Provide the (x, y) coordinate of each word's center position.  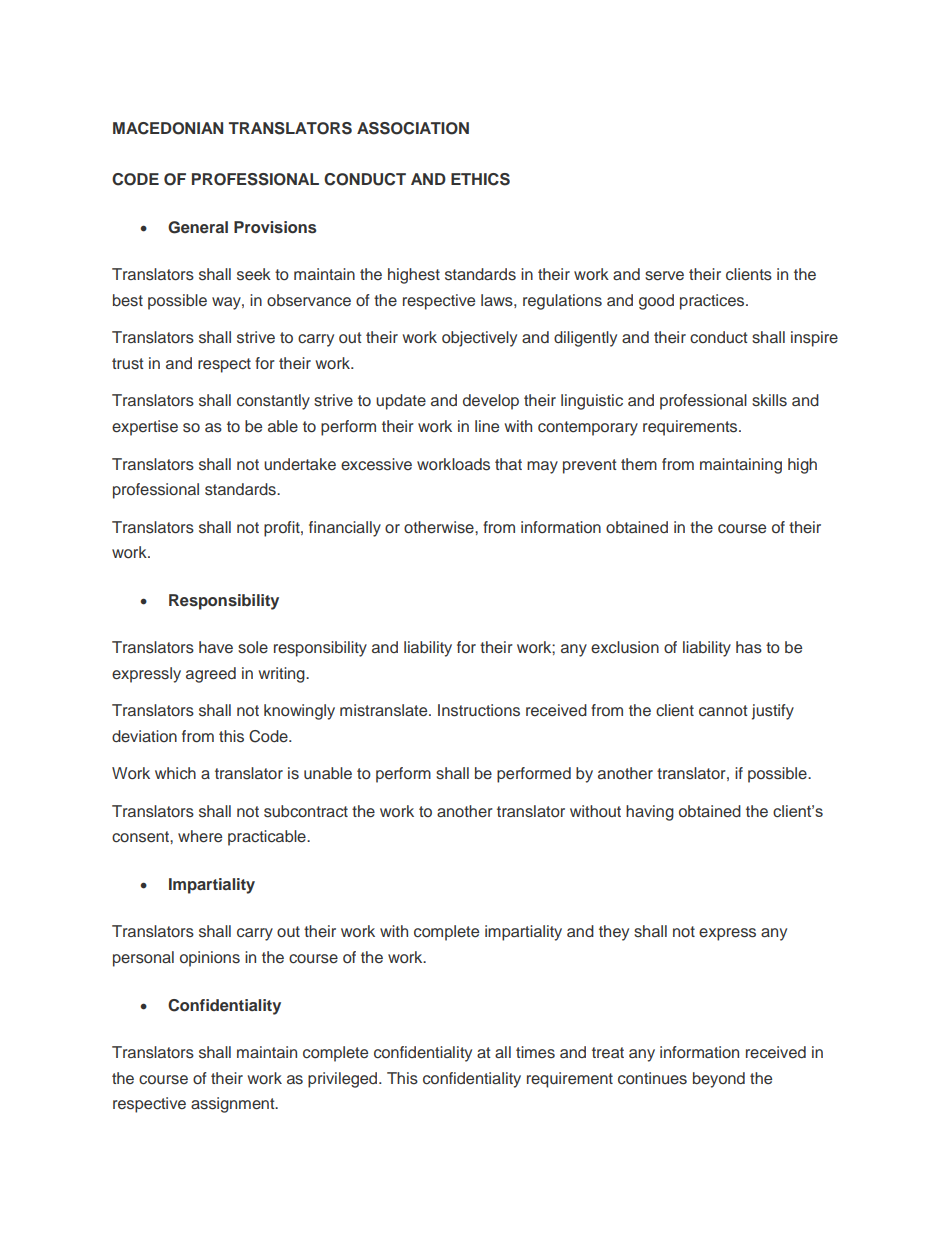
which (175, 773)
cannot (723, 711)
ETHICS (480, 179)
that (508, 464)
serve (664, 276)
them (639, 464)
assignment (234, 1105)
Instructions (479, 710)
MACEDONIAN (168, 128)
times (535, 1052)
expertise (145, 428)
